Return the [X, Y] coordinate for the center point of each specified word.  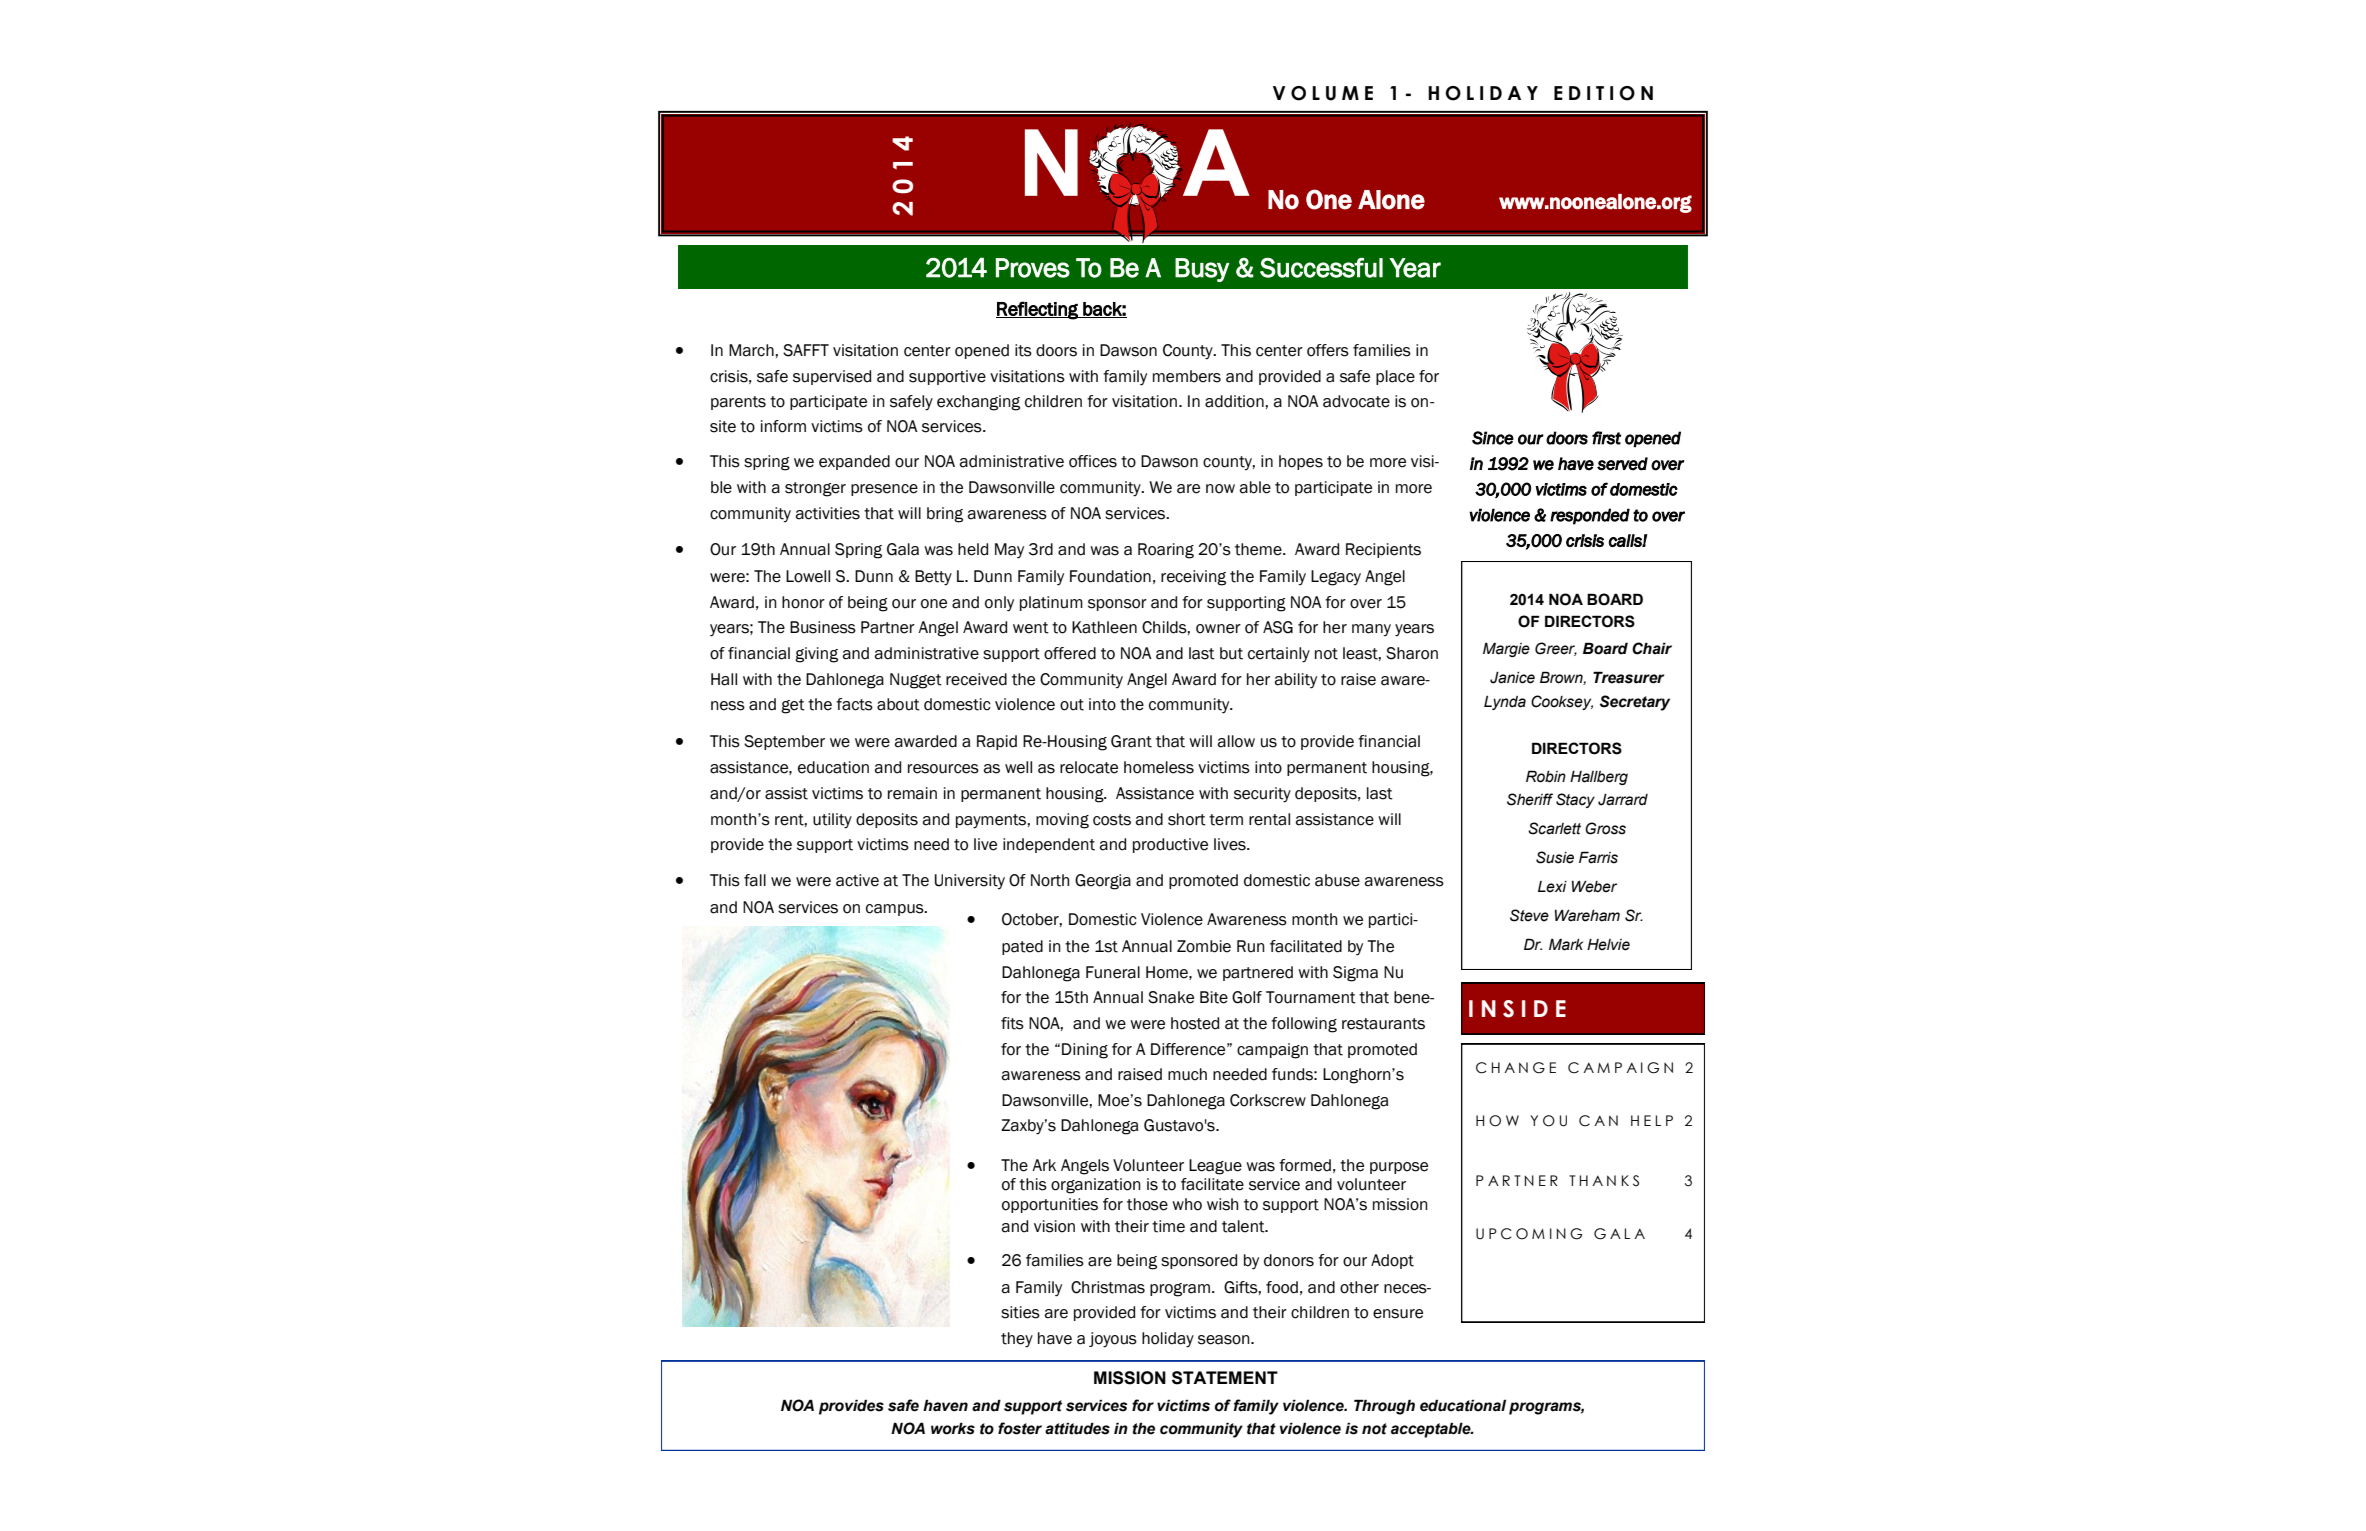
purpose [1399, 1168]
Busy [1202, 270]
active [857, 880]
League [1215, 1167]
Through [1384, 1407]
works [953, 1428]
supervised [832, 377]
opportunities [1050, 1205]
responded [1590, 516]
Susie [1555, 857]
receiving [1193, 578]
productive [1170, 845]
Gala [903, 549]
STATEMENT [1225, 1378]
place [1395, 377]
